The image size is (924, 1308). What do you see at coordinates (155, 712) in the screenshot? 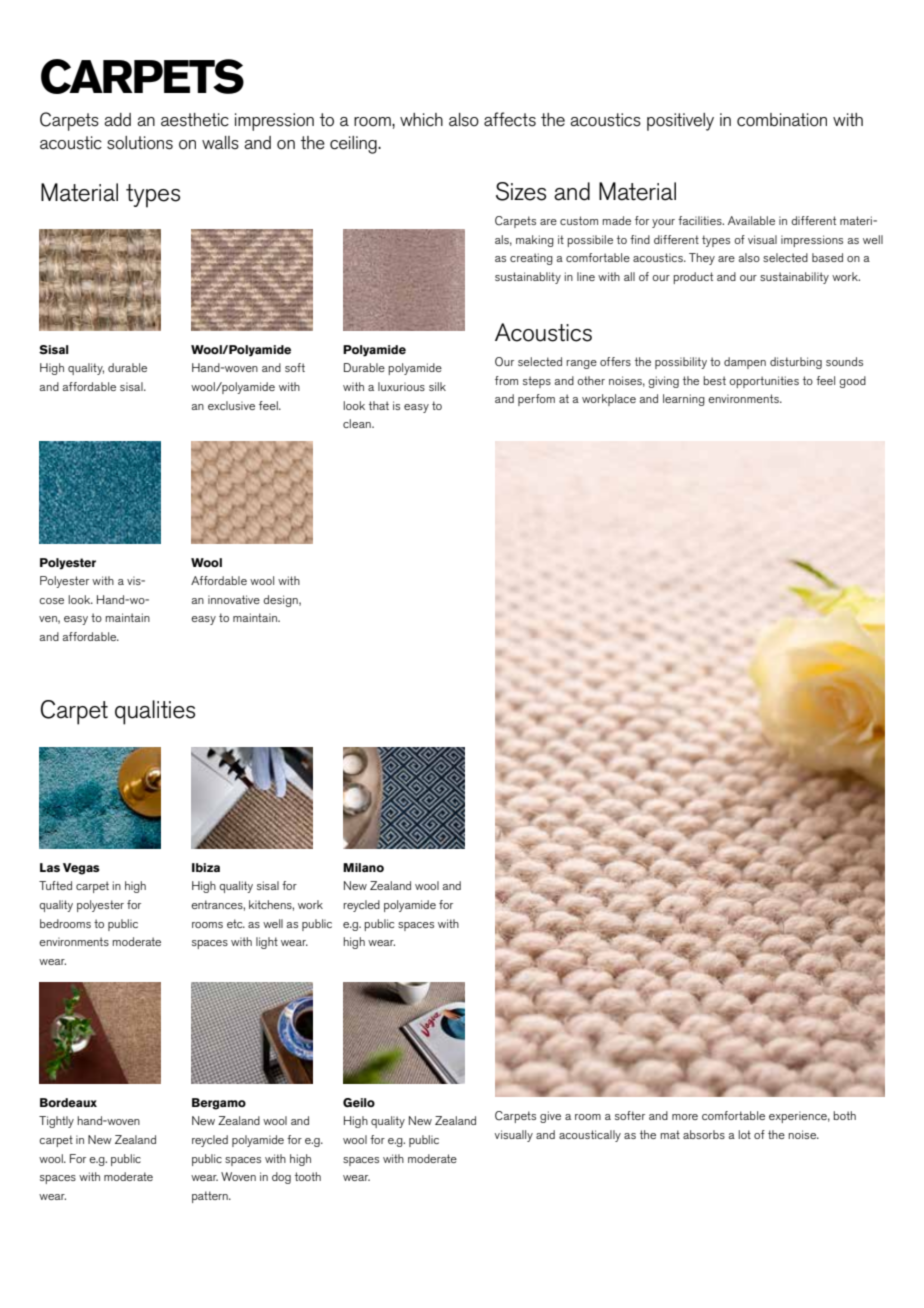
I see `qualities` at bounding box center [155, 712].
